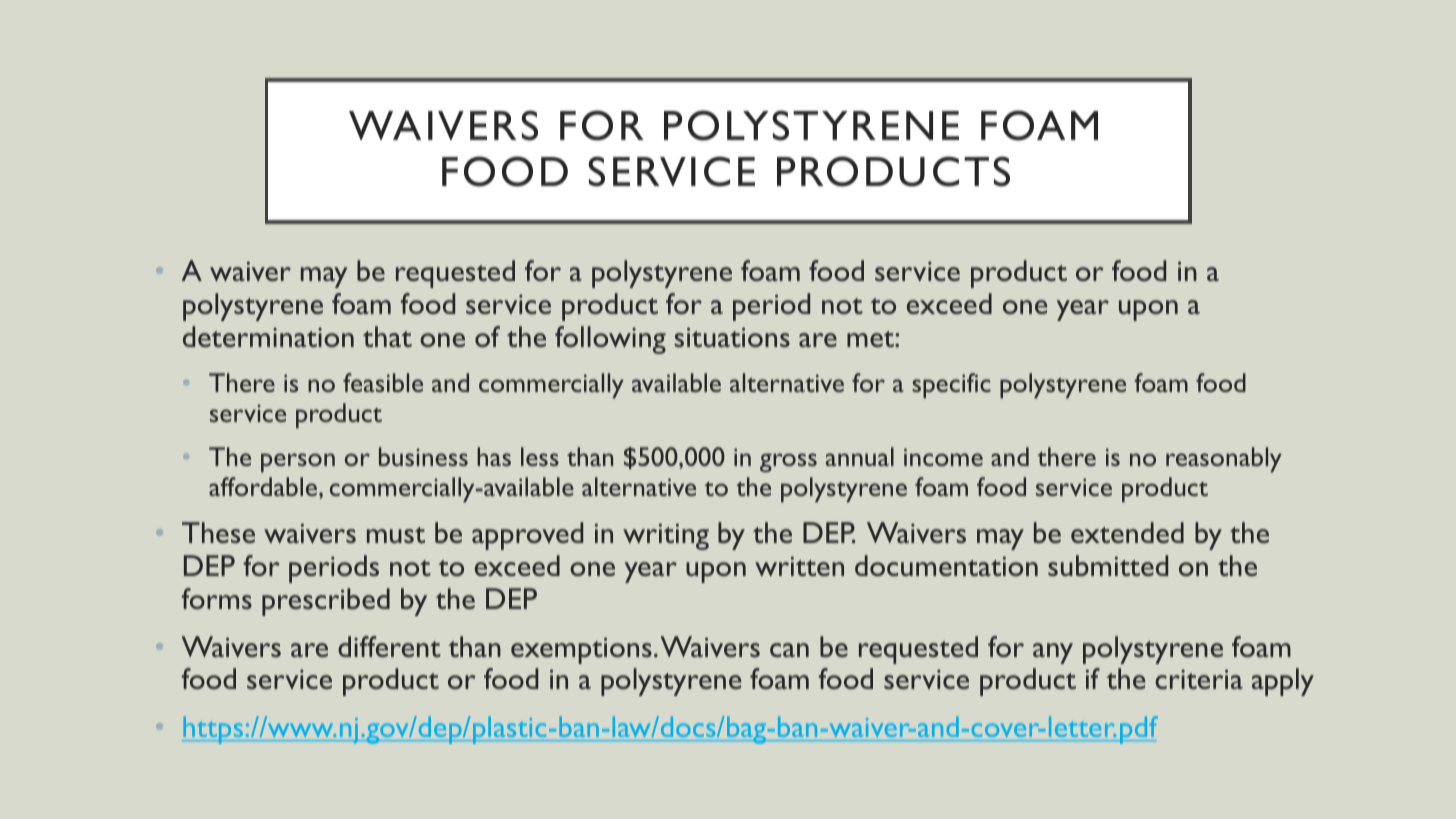 The image size is (1456, 819). I want to click on submitted, so click(1108, 565).
